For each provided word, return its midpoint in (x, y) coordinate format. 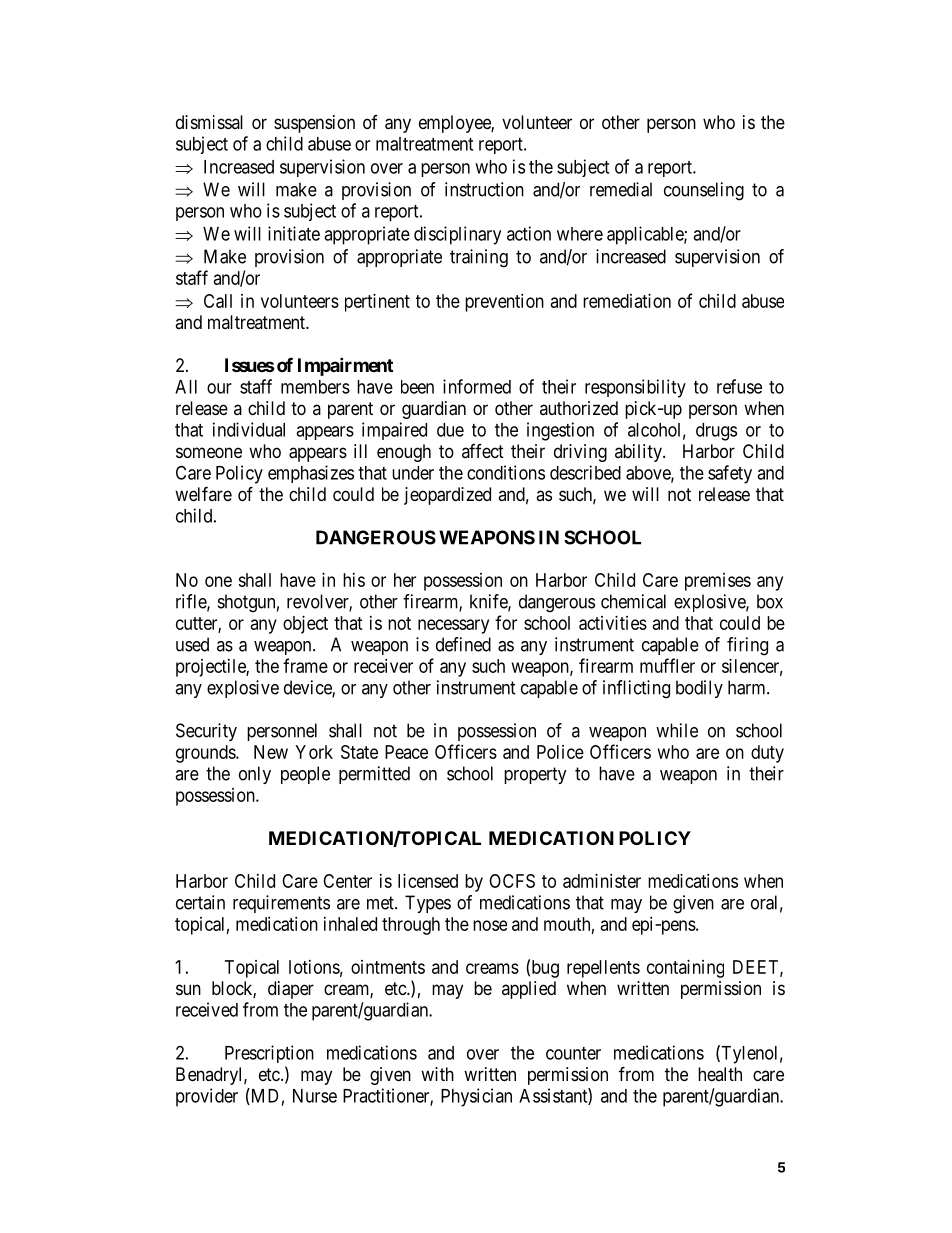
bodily (699, 689)
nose (490, 925)
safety (730, 474)
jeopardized (447, 496)
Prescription (269, 1054)
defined (463, 644)
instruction (484, 189)
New (271, 752)
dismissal (209, 122)
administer (602, 881)
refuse (739, 386)
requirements (281, 904)
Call (218, 301)
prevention (504, 303)
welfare (203, 493)
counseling (704, 191)
